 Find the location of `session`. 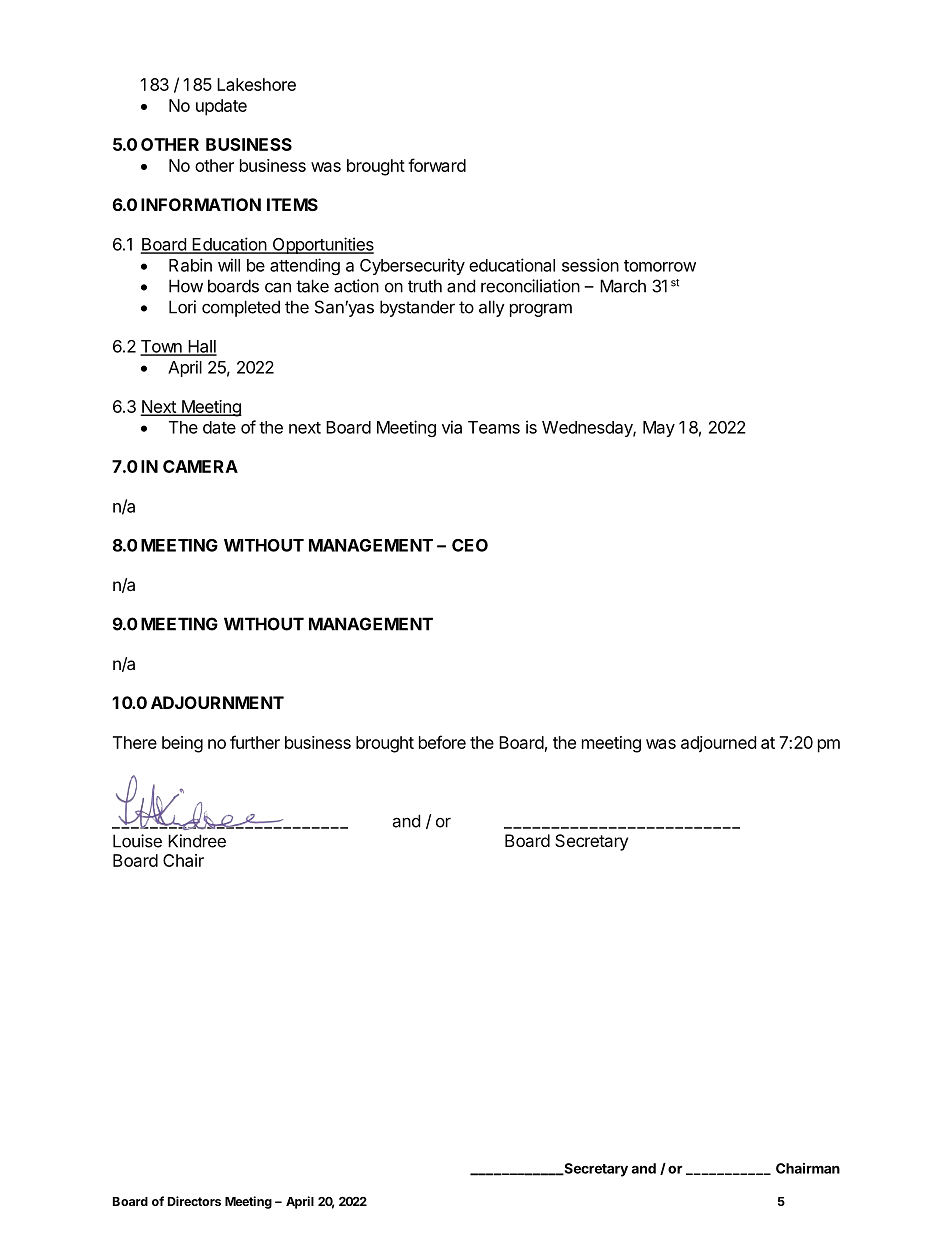

session is located at coordinates (590, 265).
